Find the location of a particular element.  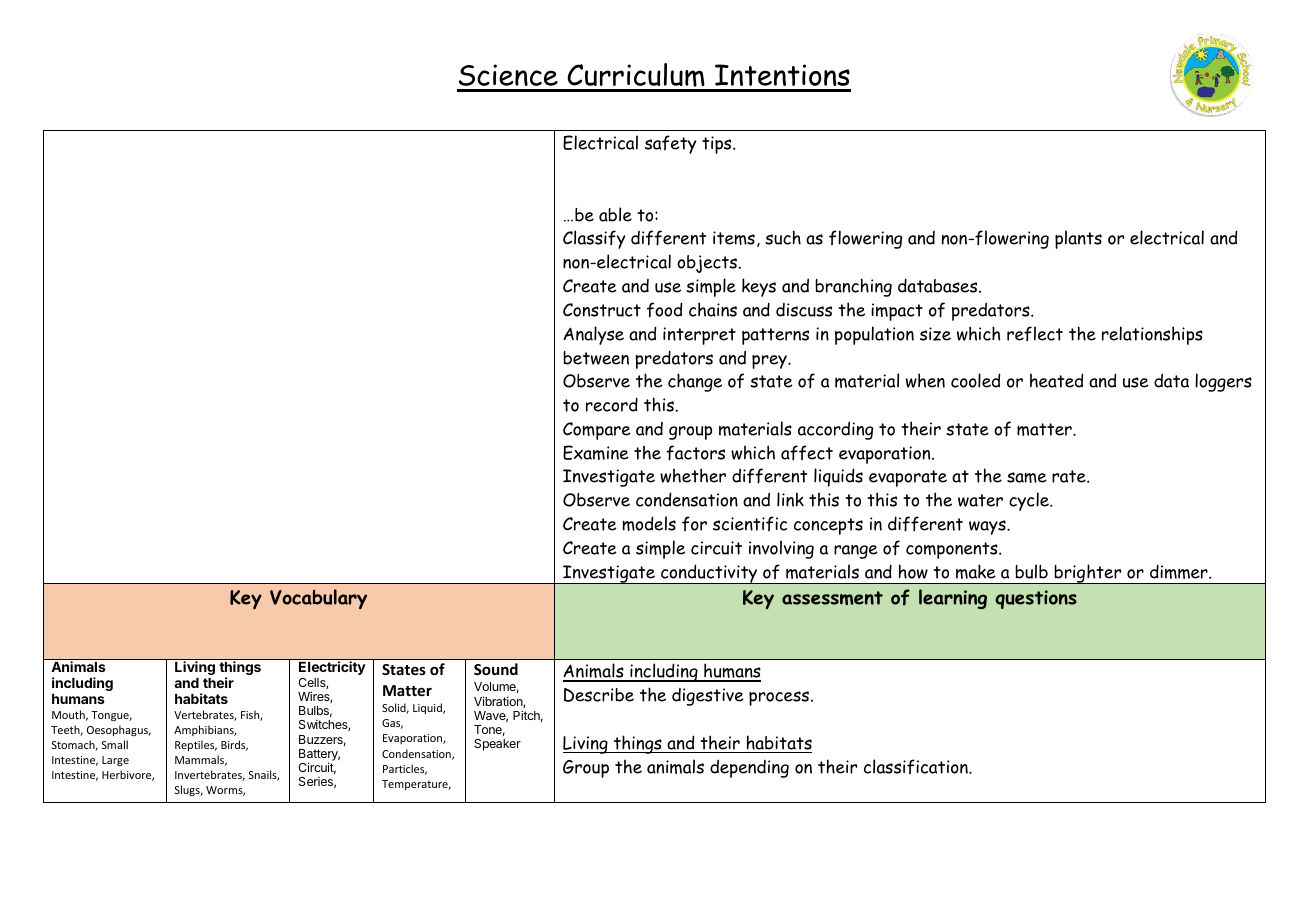

able is located at coordinates (615, 214).
